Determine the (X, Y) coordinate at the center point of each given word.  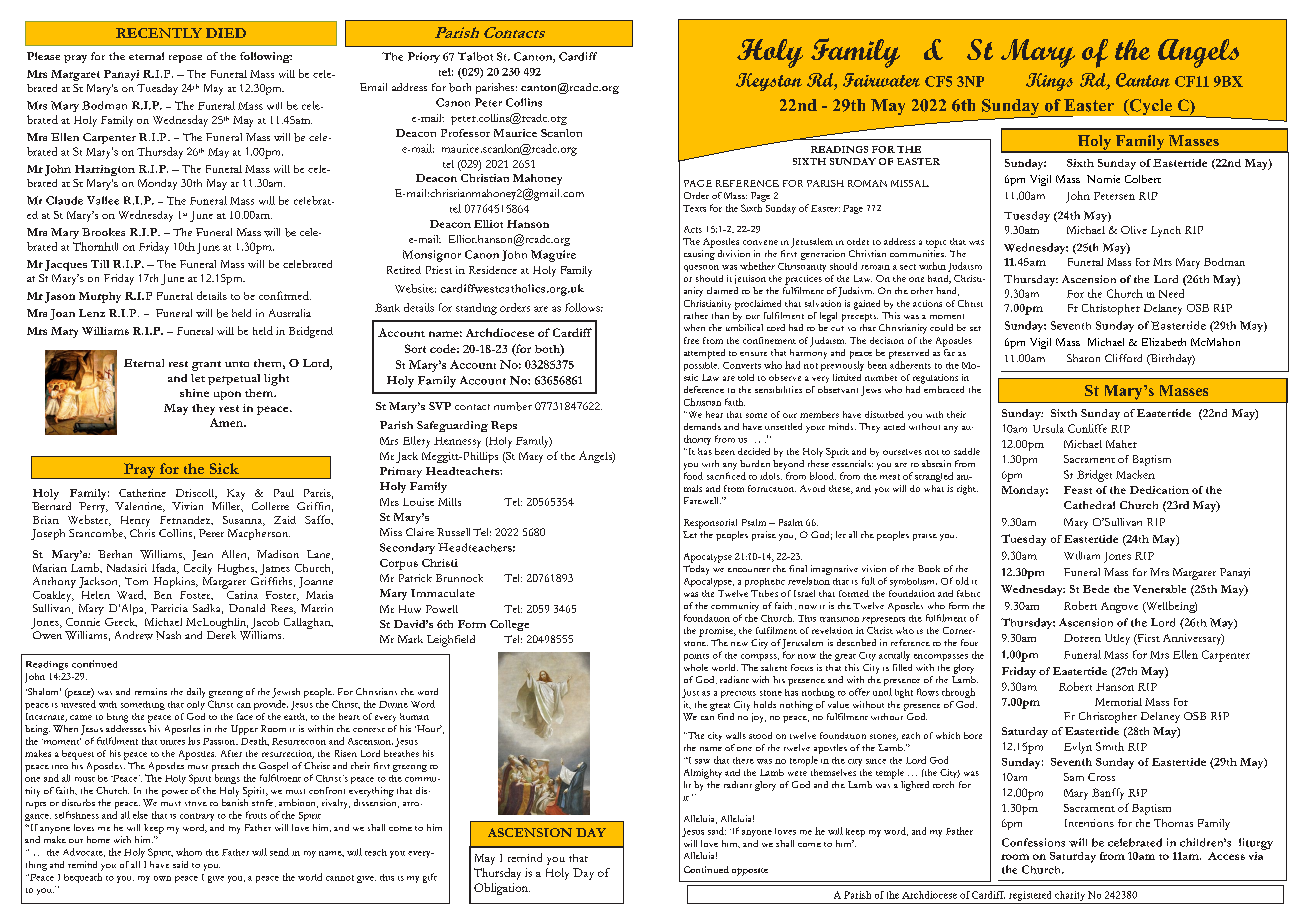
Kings (1049, 82)
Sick (224, 468)
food (693, 476)
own (162, 878)
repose (185, 59)
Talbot (475, 56)
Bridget (1094, 476)
